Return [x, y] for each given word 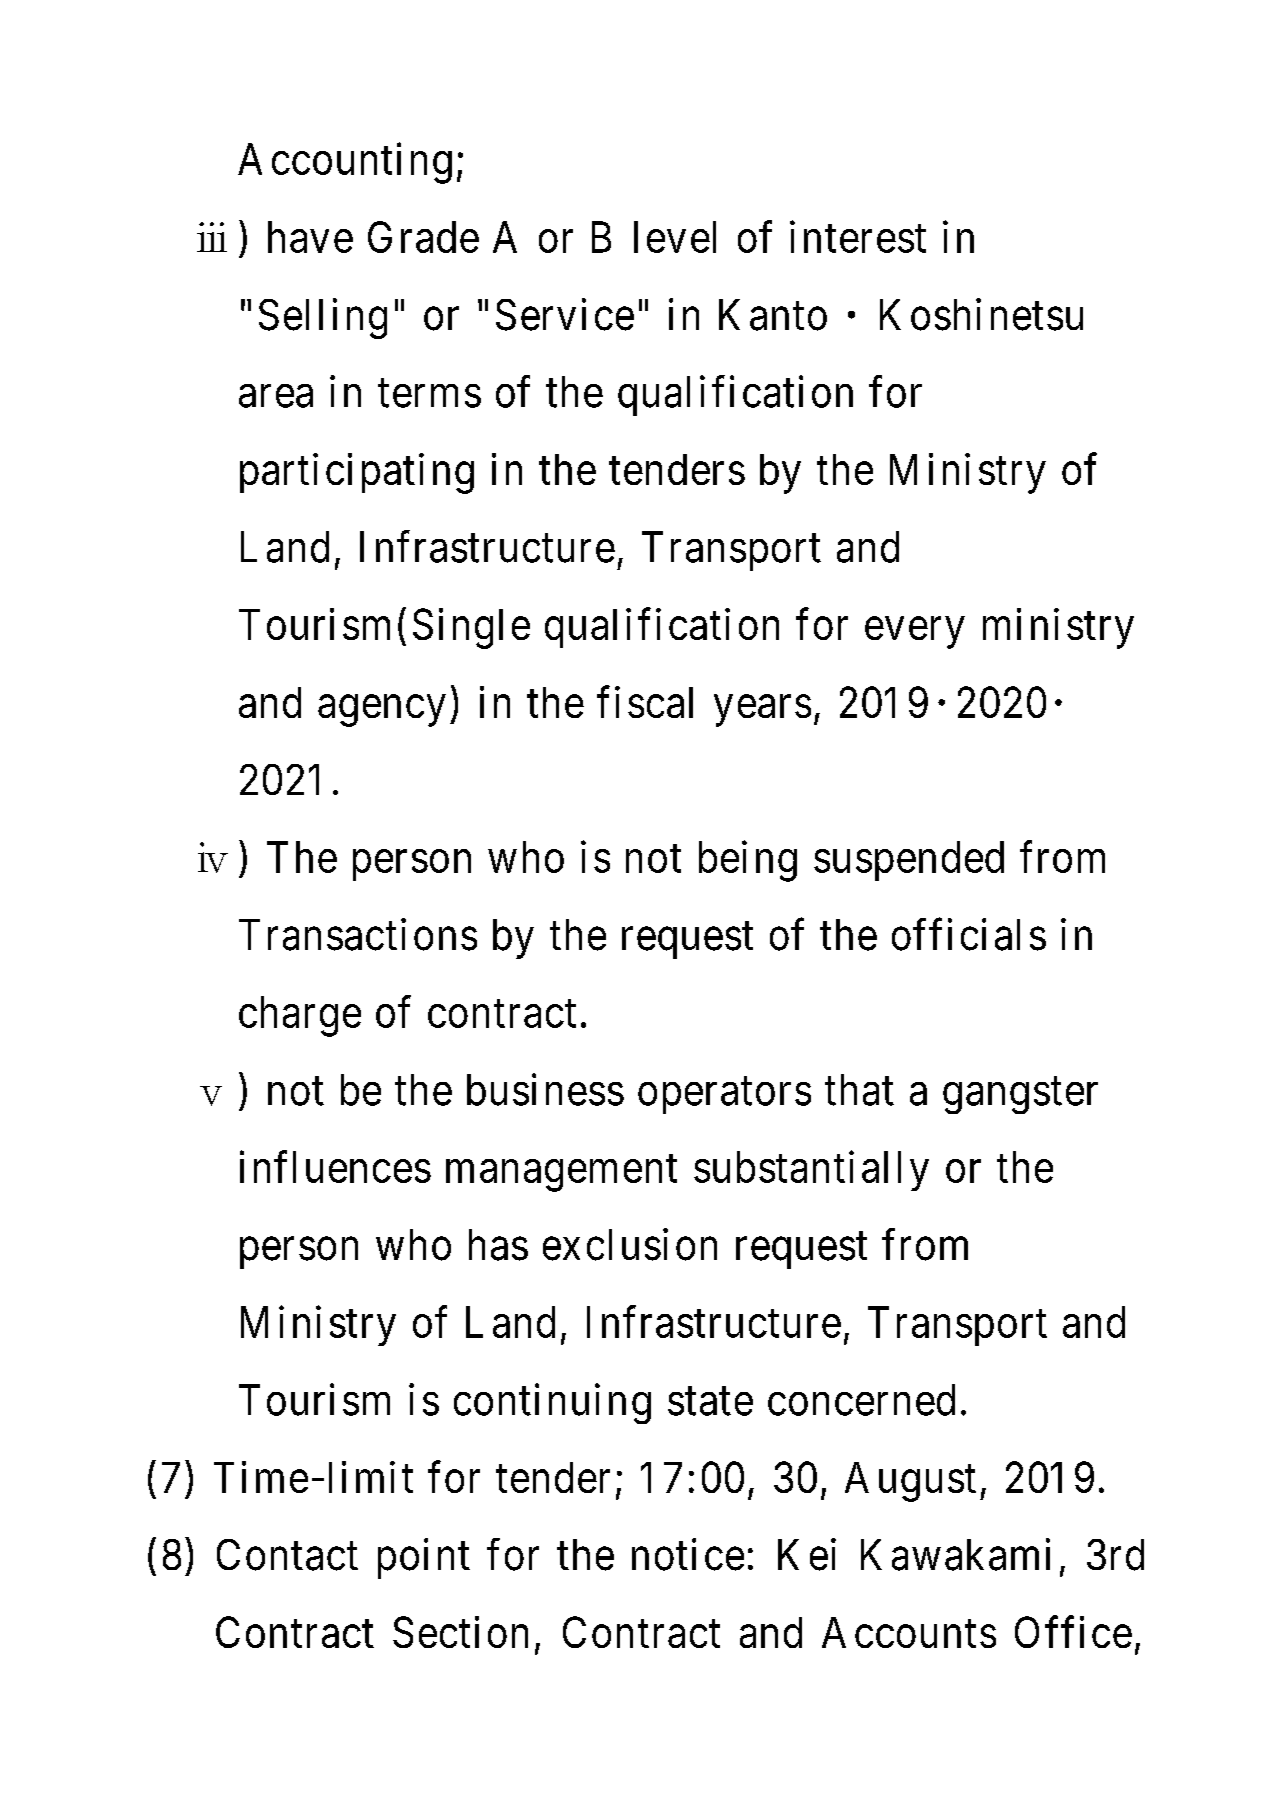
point [424, 1558]
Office [1073, 1632]
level [675, 237]
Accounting [345, 163]
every [914, 633]
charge [300, 1016]
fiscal [645, 702]
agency [381, 711]
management [561, 1173]
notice [688, 1554]
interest [858, 237]
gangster [1020, 1096]
